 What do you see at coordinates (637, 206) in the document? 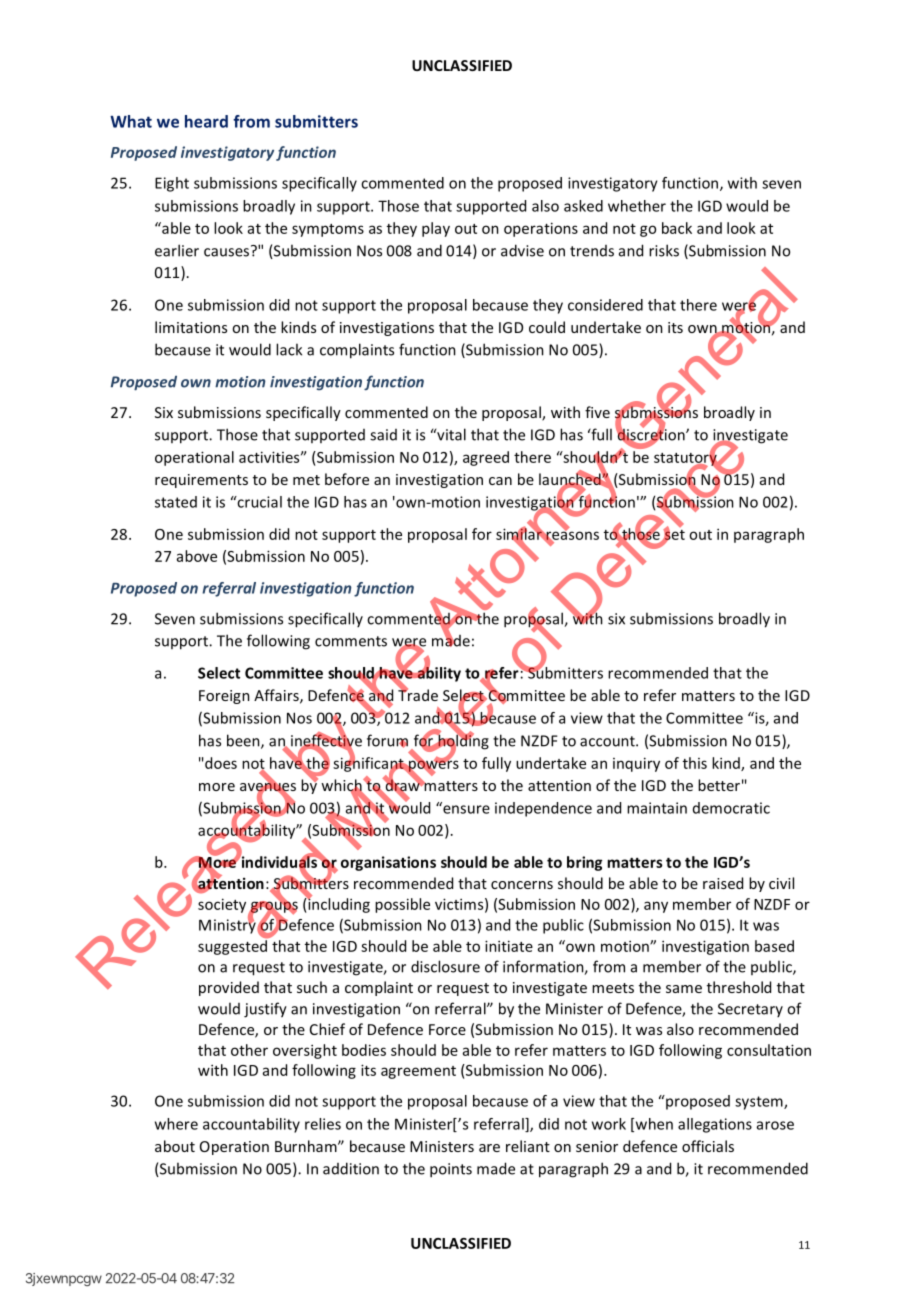
I see `whether` at bounding box center [637, 206].
